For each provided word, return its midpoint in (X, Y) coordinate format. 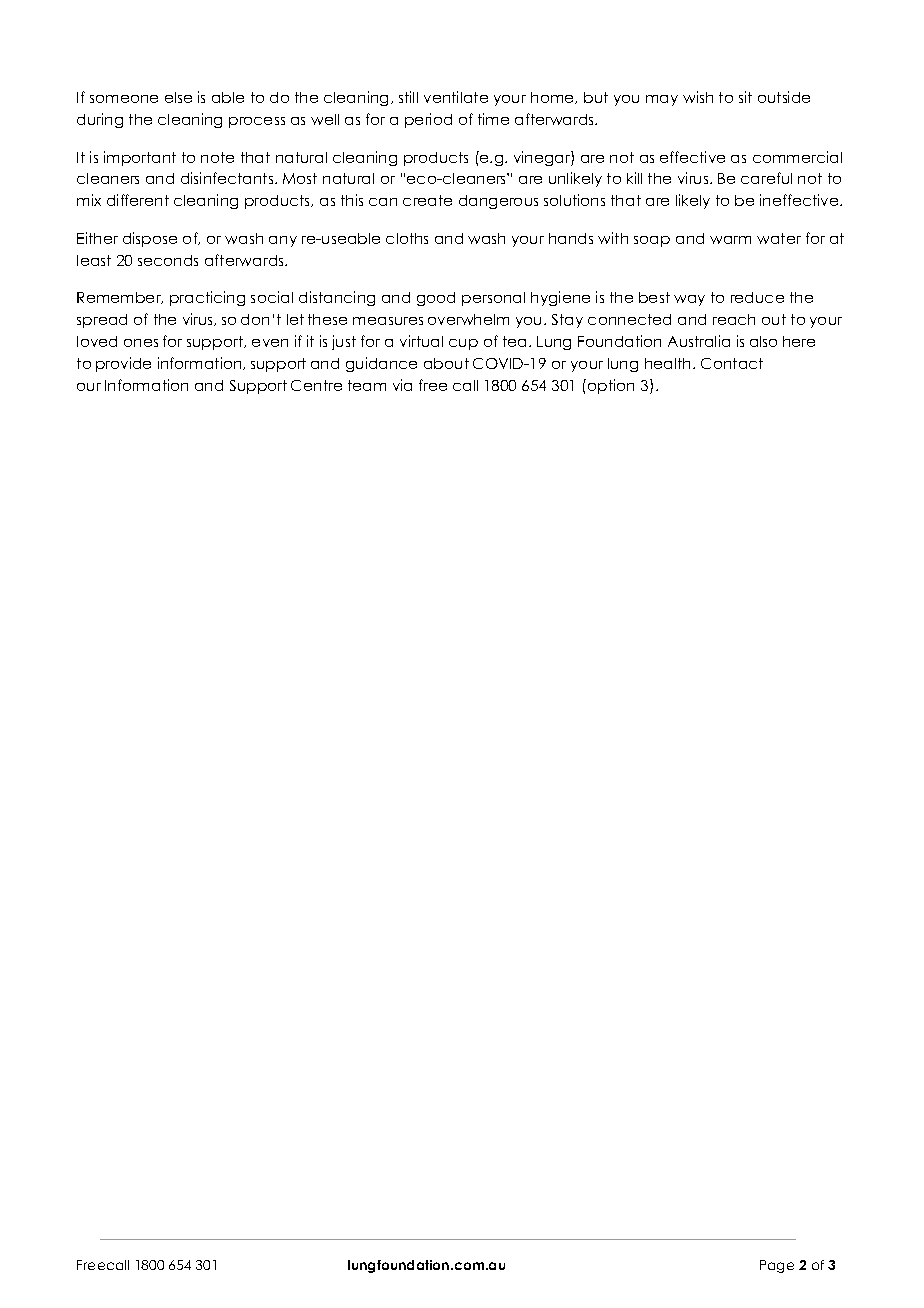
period (428, 120)
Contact (732, 363)
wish (698, 97)
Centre (316, 385)
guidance (381, 364)
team (367, 385)
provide (123, 364)
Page (777, 1266)
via (402, 385)
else (178, 97)
